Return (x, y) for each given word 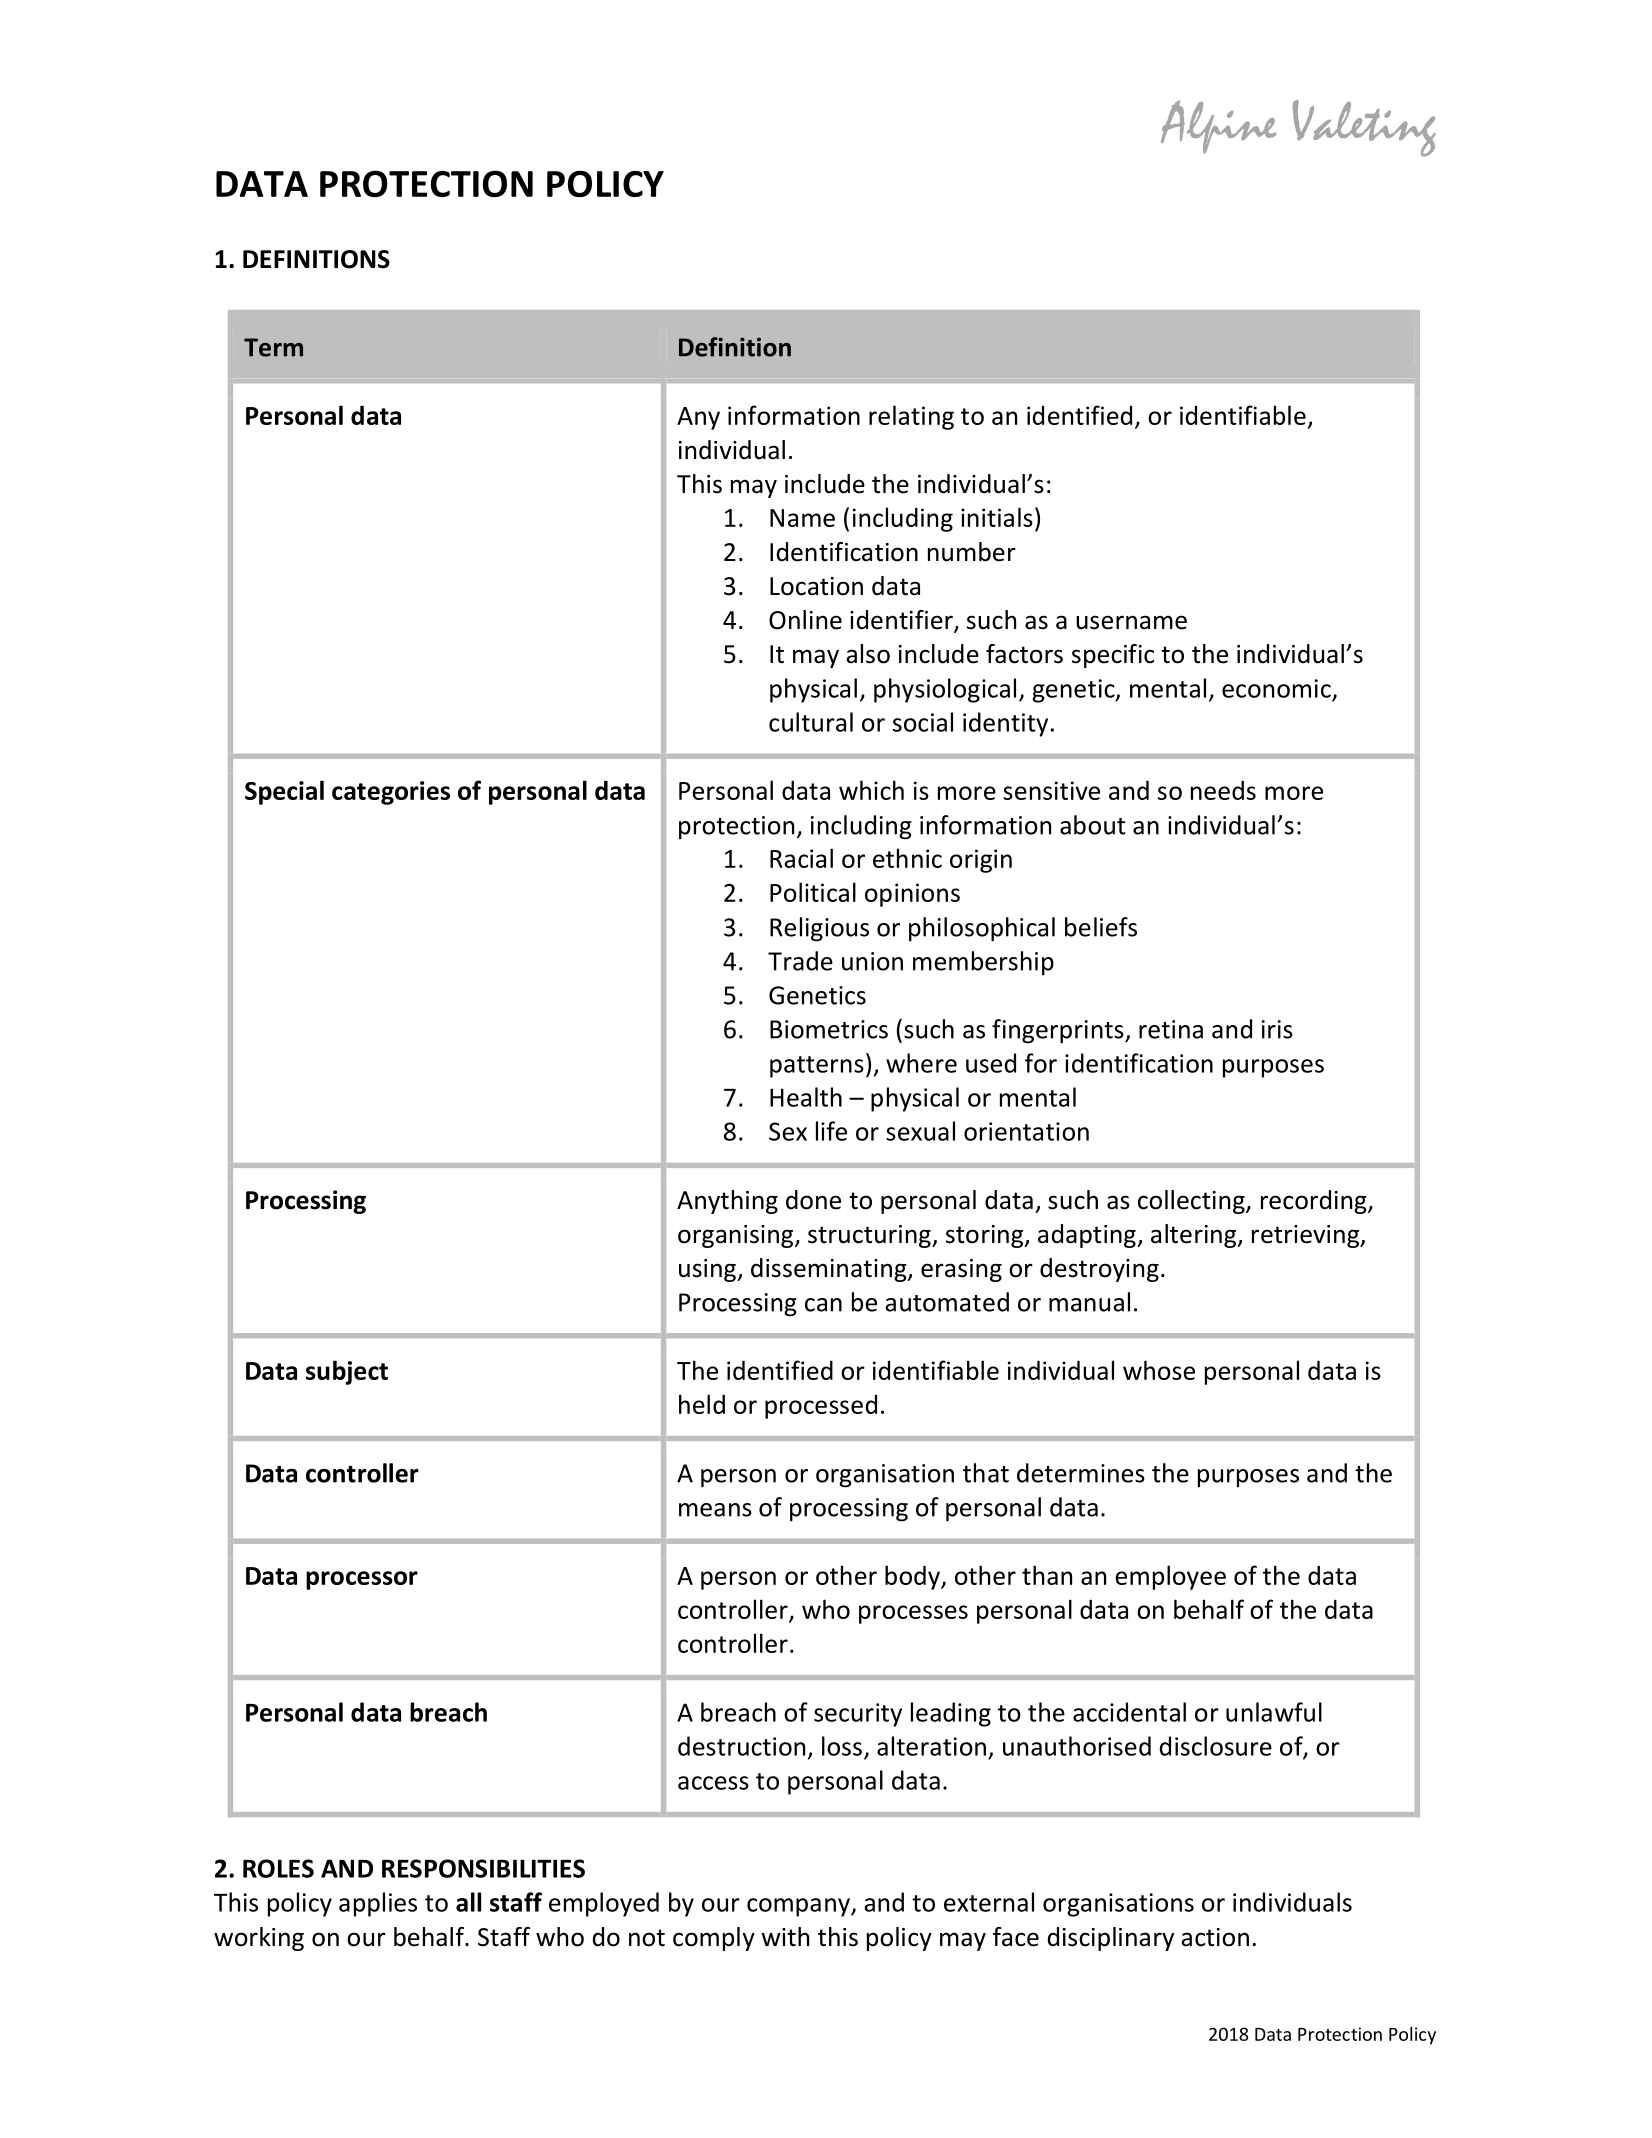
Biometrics (829, 1029)
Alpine (1218, 127)
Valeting (1364, 128)
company (799, 1907)
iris (1277, 1029)
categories (391, 793)
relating (911, 417)
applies (378, 1904)
